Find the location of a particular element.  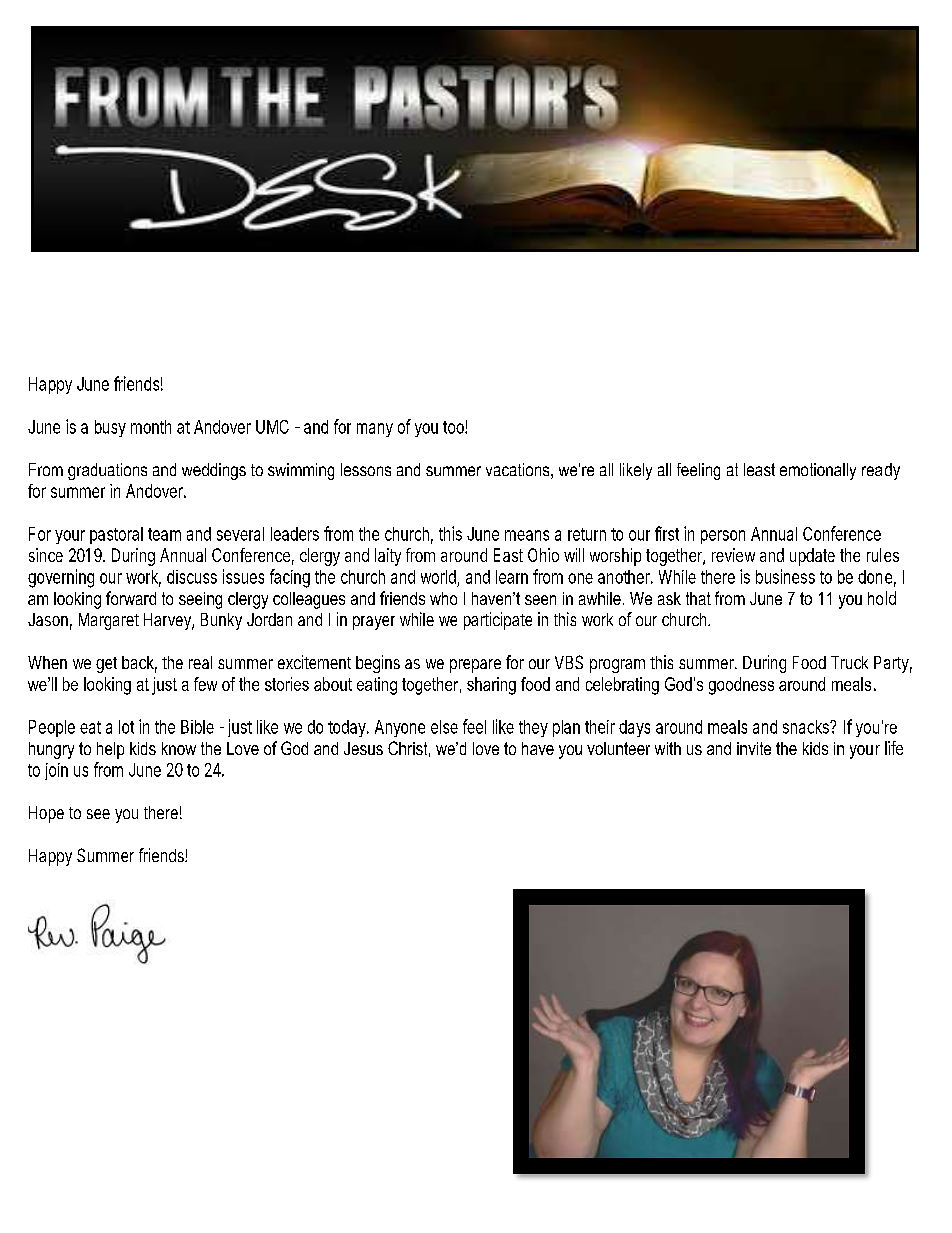

too is located at coordinates (454, 427).
